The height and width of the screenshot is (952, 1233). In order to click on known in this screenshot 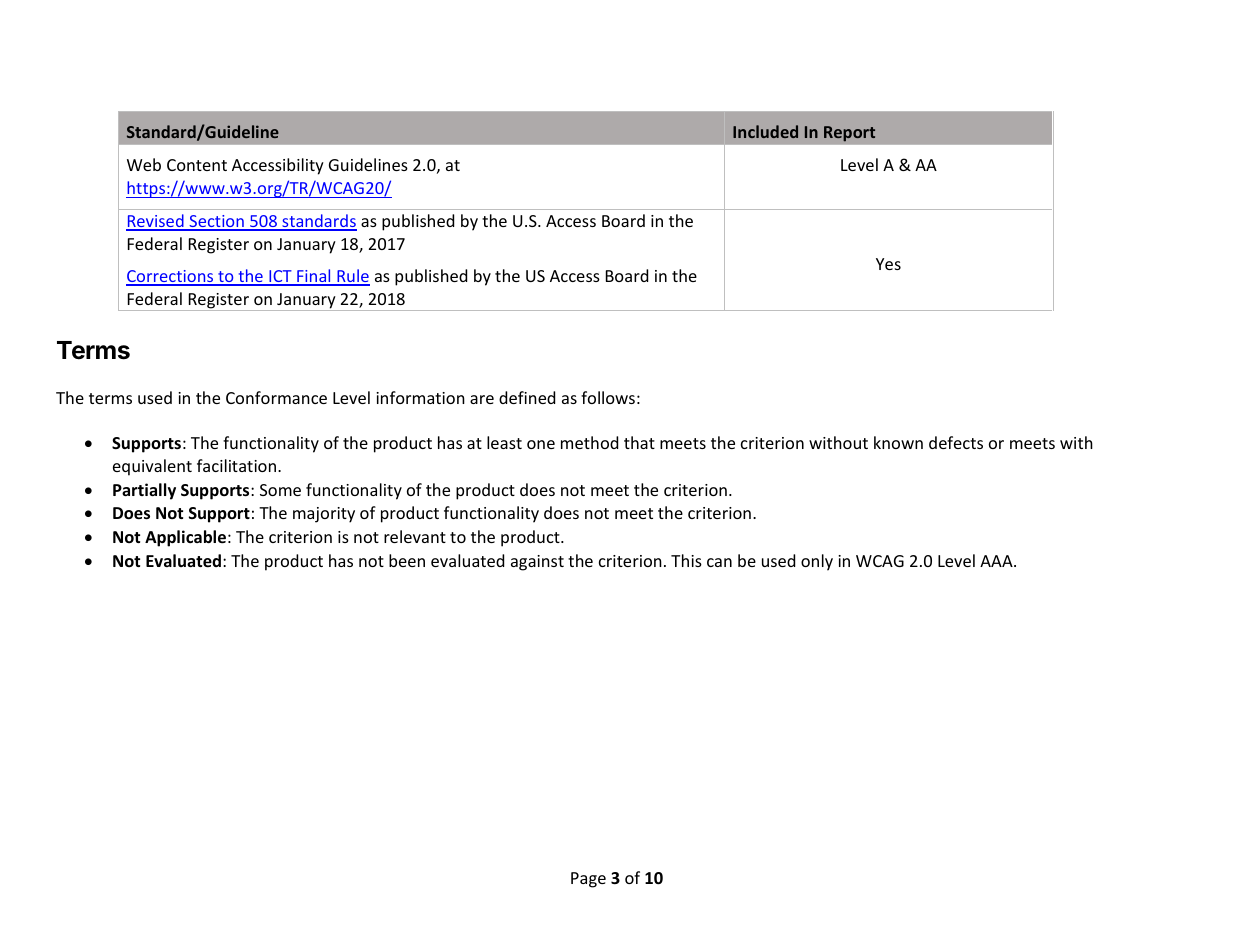, I will do `click(898, 442)`.
